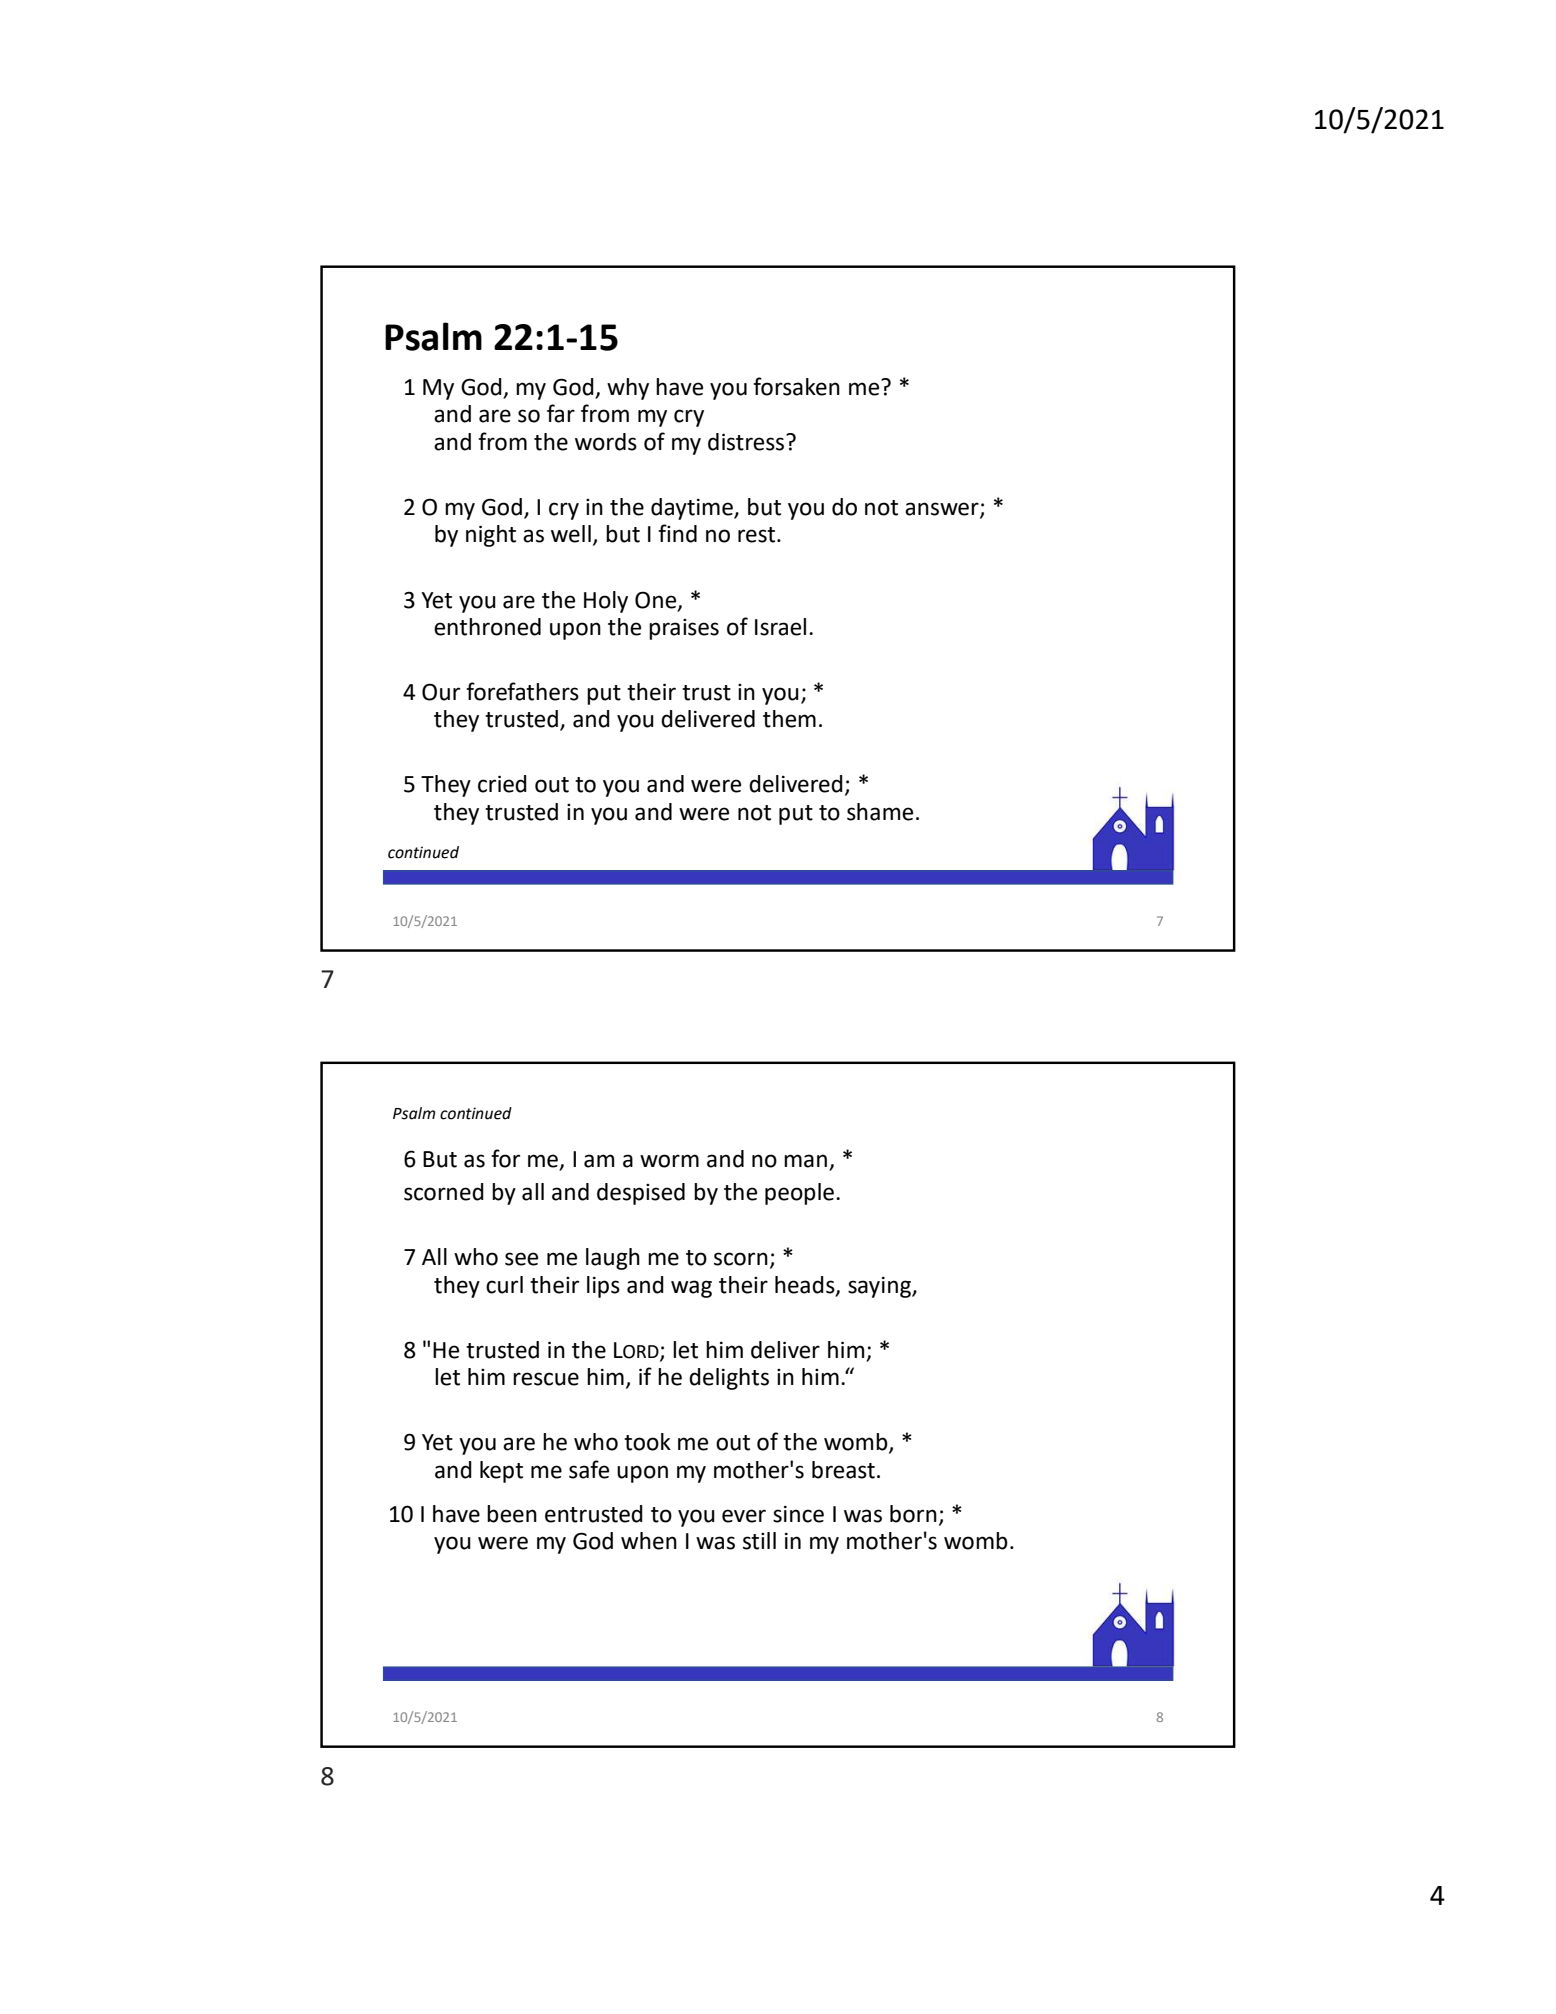 This image has width=1556, height=2014. Describe the element at coordinates (669, 1161) in the image. I see `worm` at that location.
